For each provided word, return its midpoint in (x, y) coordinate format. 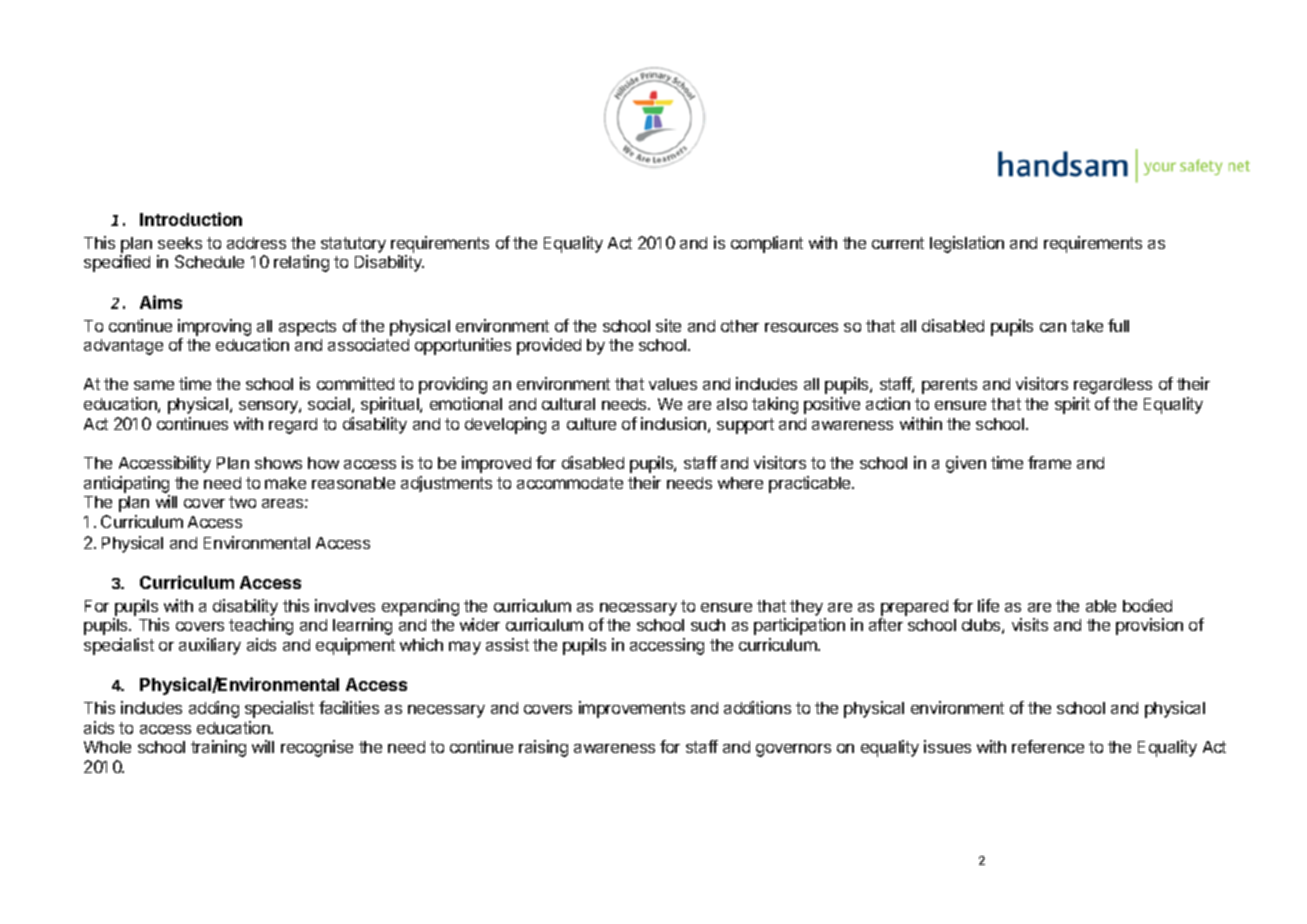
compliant (767, 244)
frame (1049, 462)
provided (549, 346)
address (256, 243)
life (988, 605)
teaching (261, 626)
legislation (967, 244)
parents (949, 386)
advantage (123, 347)
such (708, 625)
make (285, 483)
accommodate (570, 483)
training (218, 748)
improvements (632, 709)
